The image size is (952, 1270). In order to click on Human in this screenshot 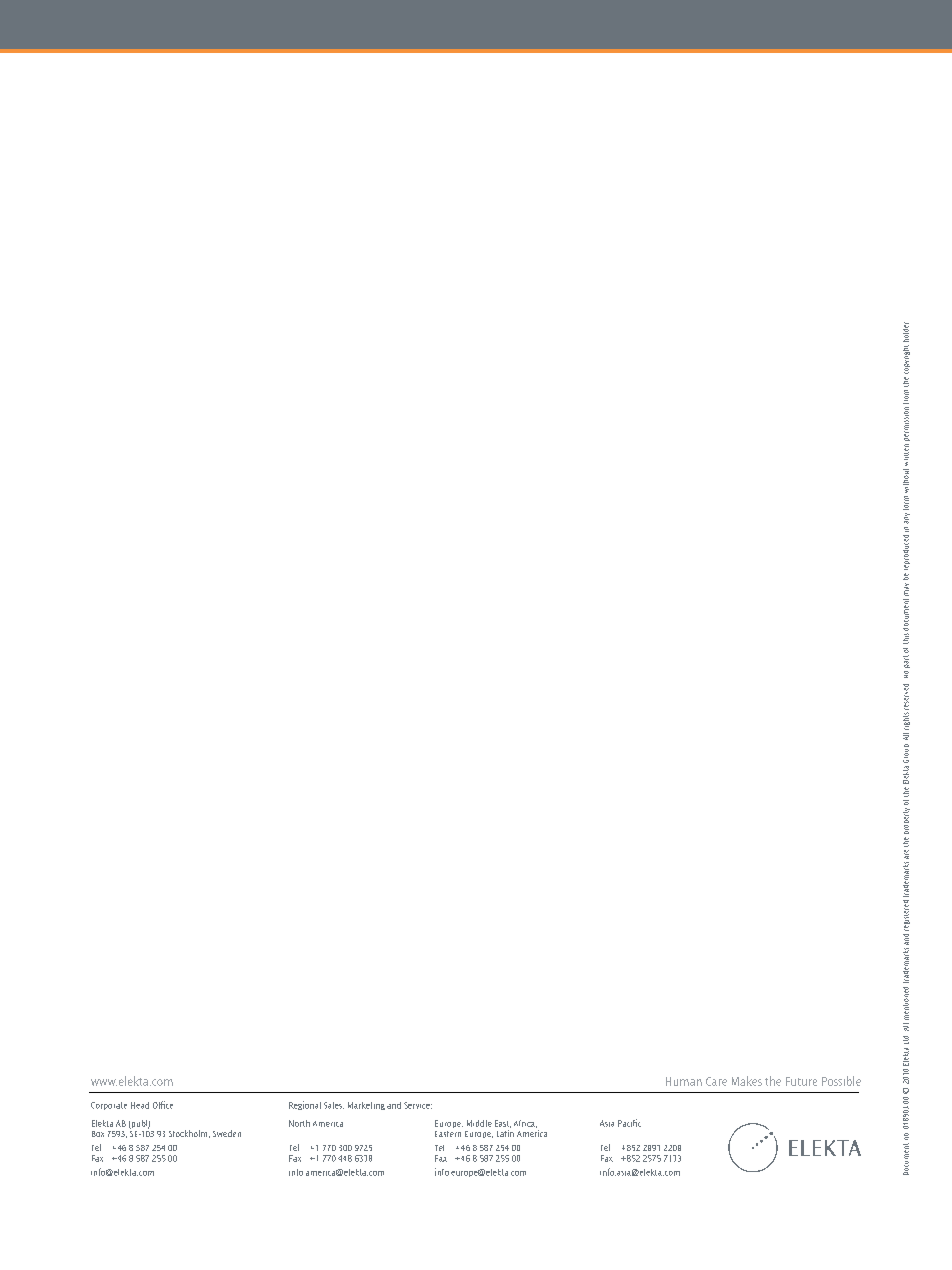, I will do `click(684, 1081)`.
